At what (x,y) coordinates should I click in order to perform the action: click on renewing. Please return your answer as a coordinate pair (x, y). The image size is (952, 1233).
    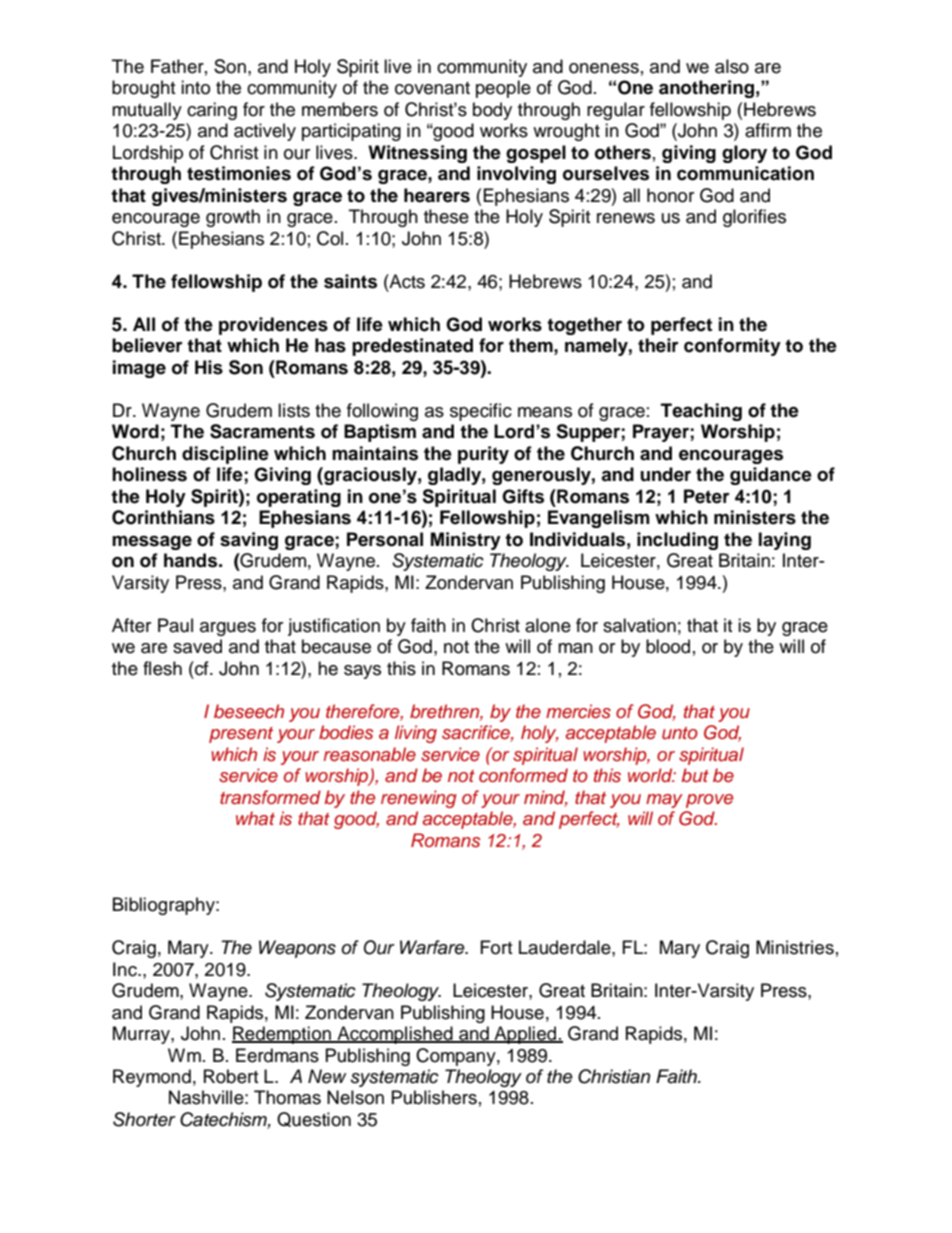
    Looking at the image, I should click on (419, 799).
